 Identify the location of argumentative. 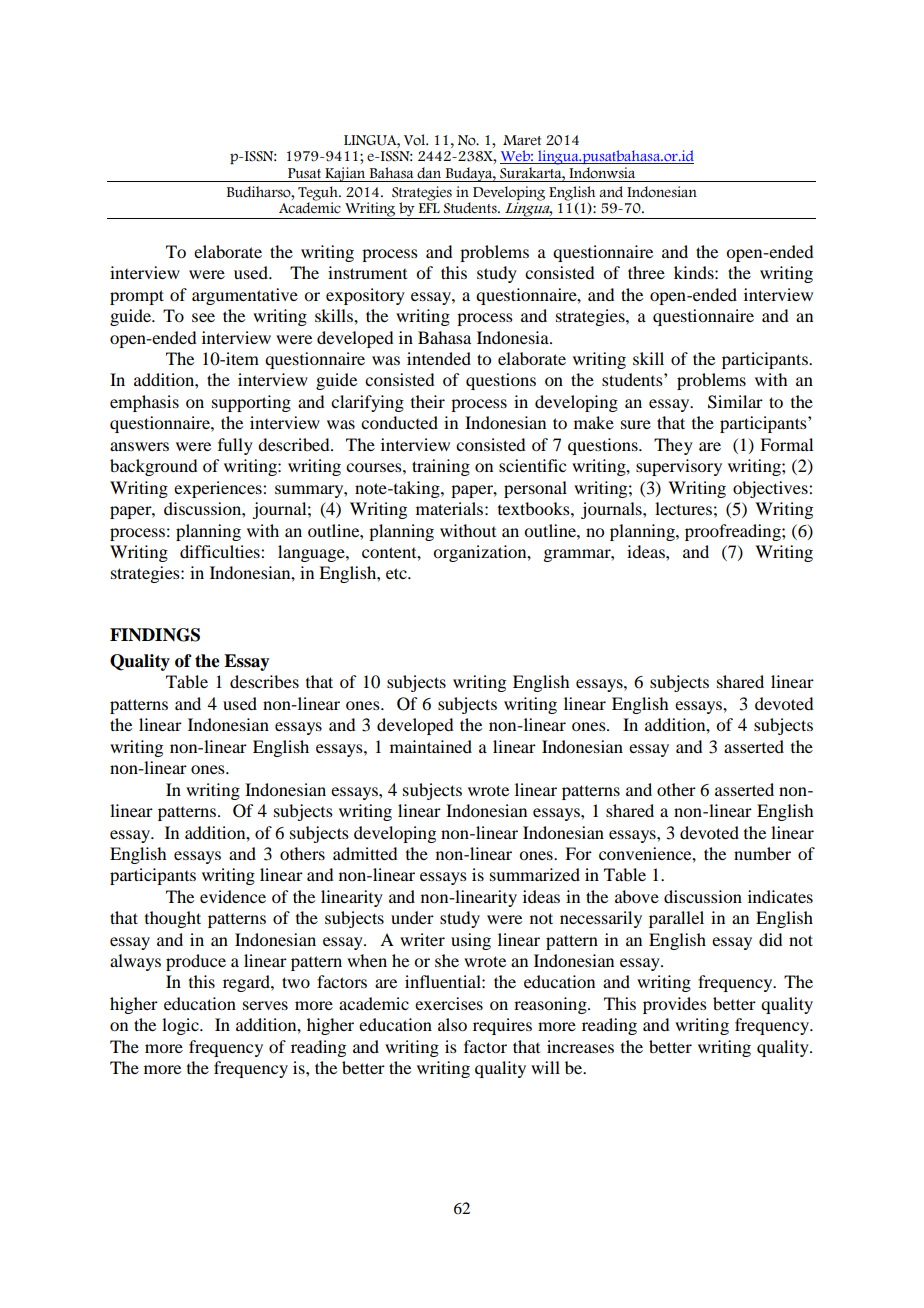
(245, 296).
